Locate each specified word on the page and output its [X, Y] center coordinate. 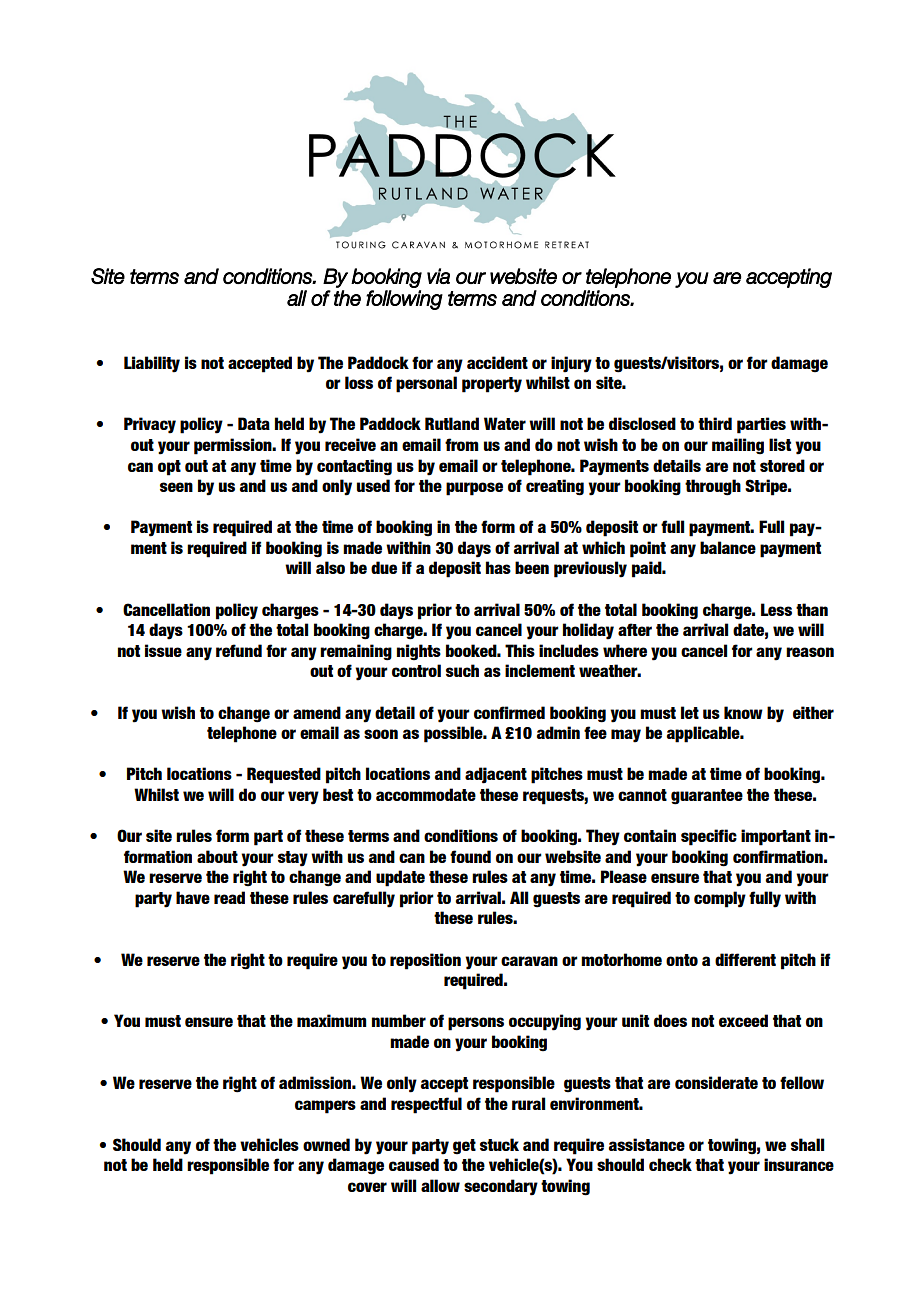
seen [176, 487]
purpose [474, 489]
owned [326, 1144]
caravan [529, 961]
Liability [152, 364]
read [229, 897]
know [743, 712]
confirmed [509, 712]
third [715, 423]
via [438, 276]
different [745, 959]
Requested [284, 775]
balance [728, 547]
